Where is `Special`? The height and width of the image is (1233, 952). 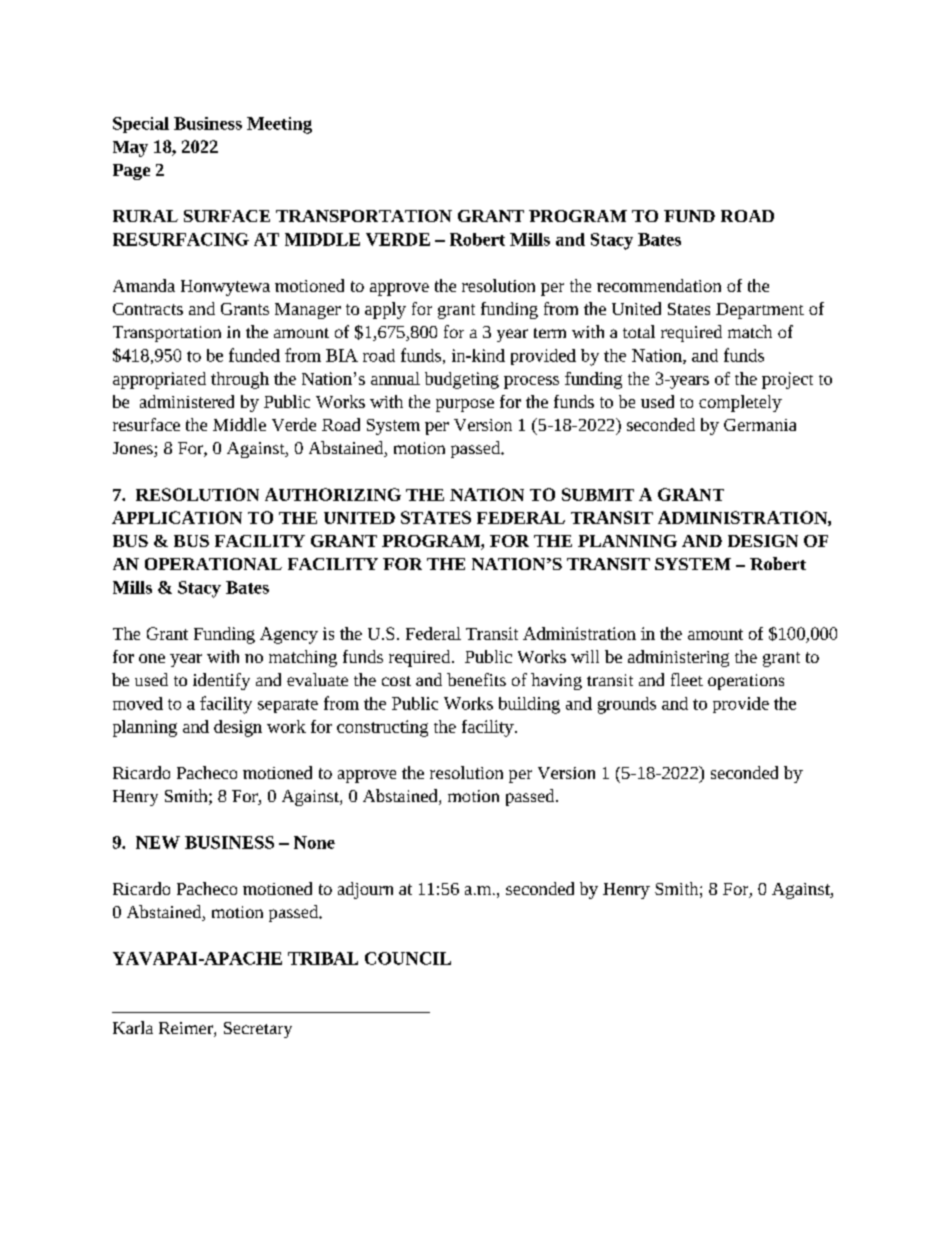
Special is located at coordinates (141, 125).
